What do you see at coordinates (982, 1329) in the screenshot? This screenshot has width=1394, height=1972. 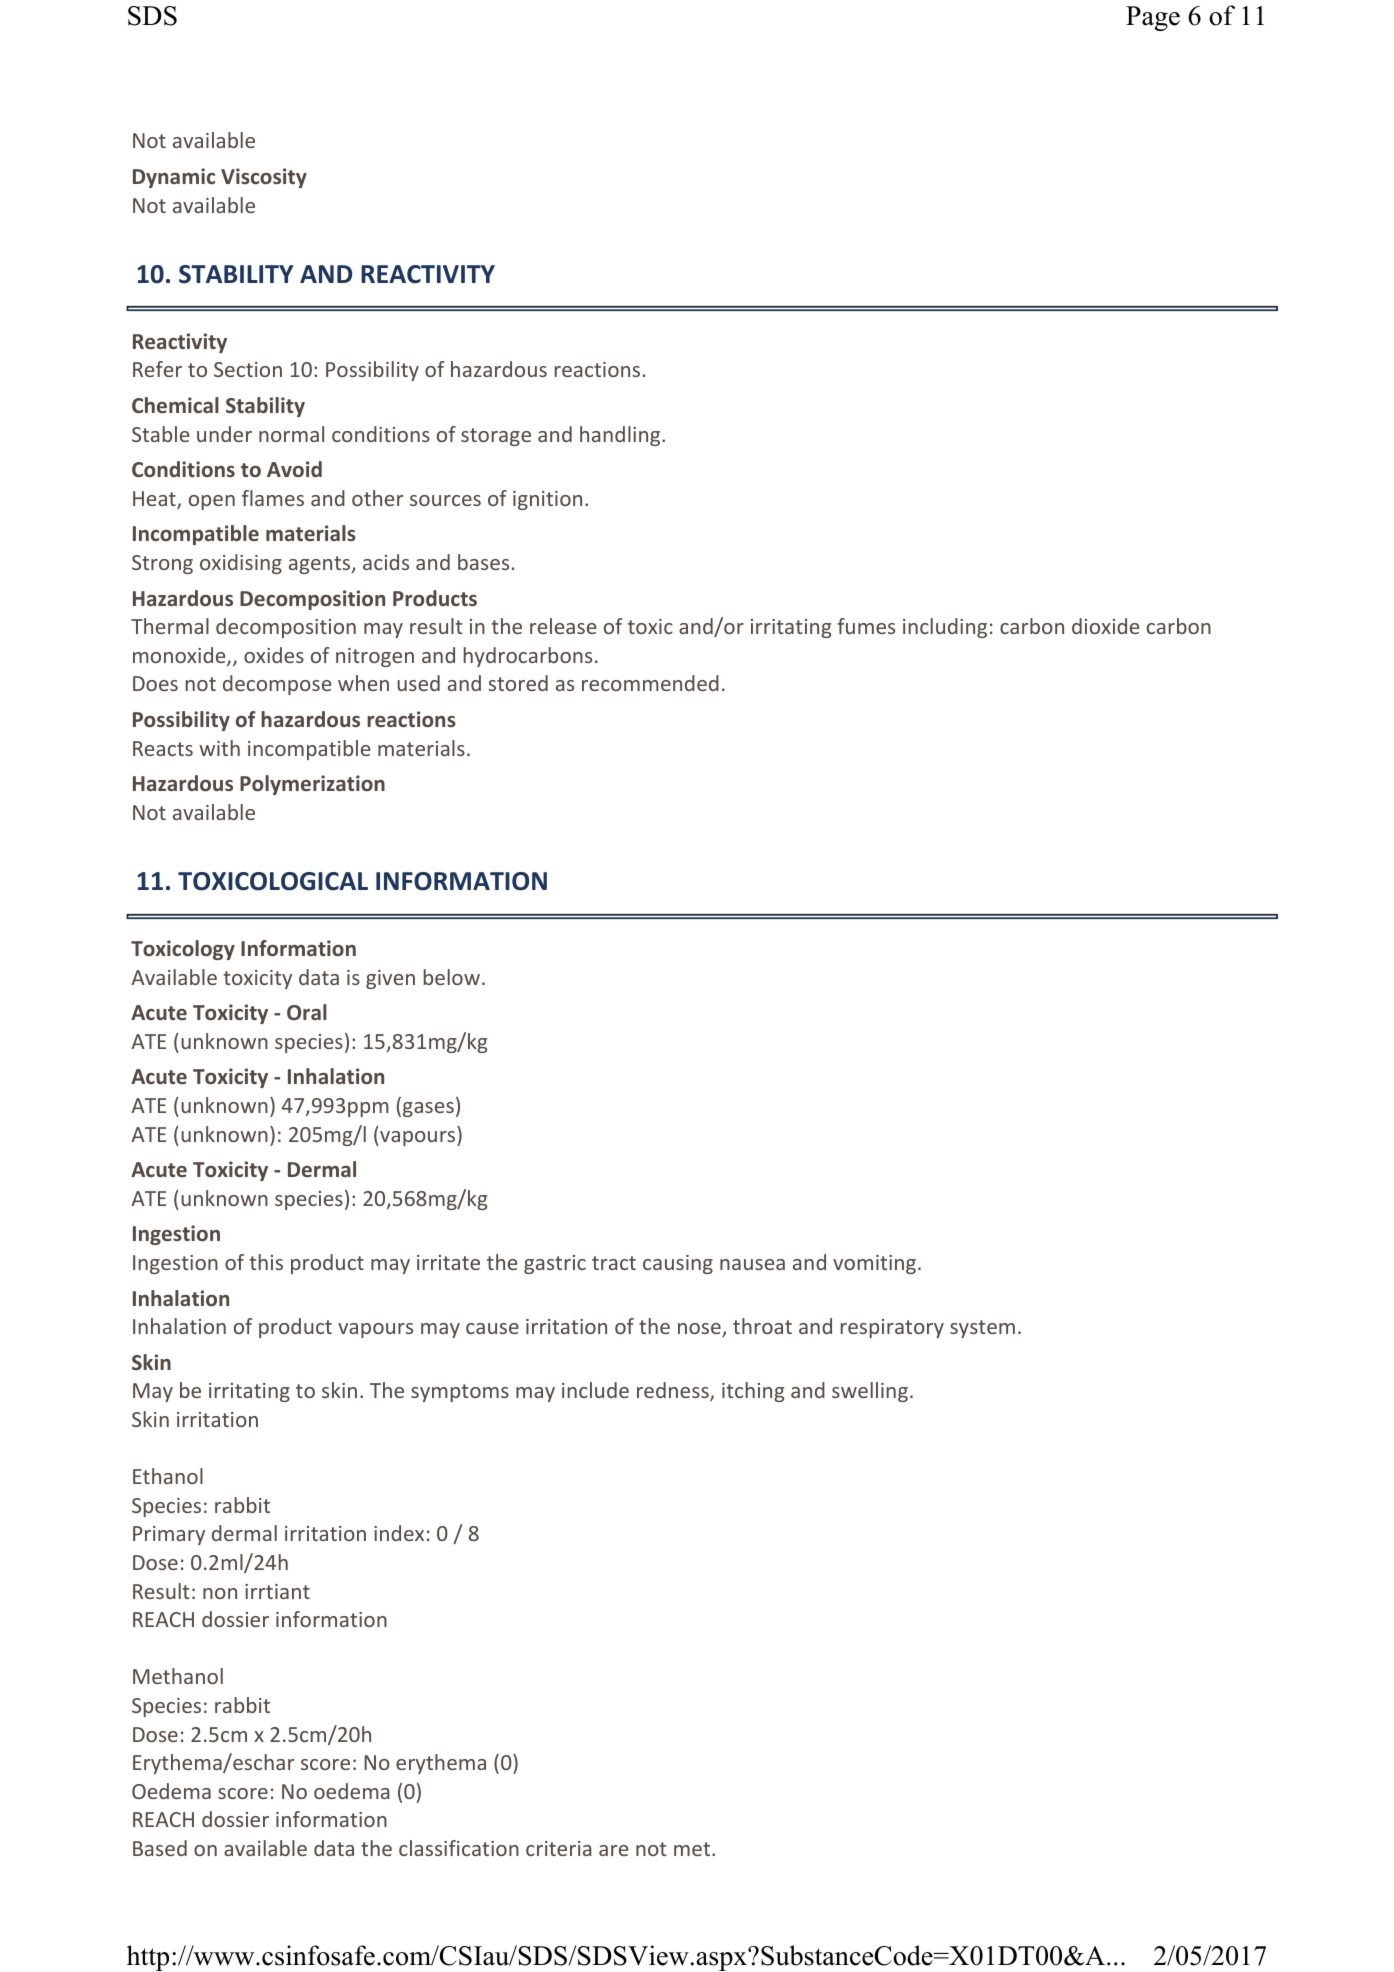 I see `system` at bounding box center [982, 1329].
